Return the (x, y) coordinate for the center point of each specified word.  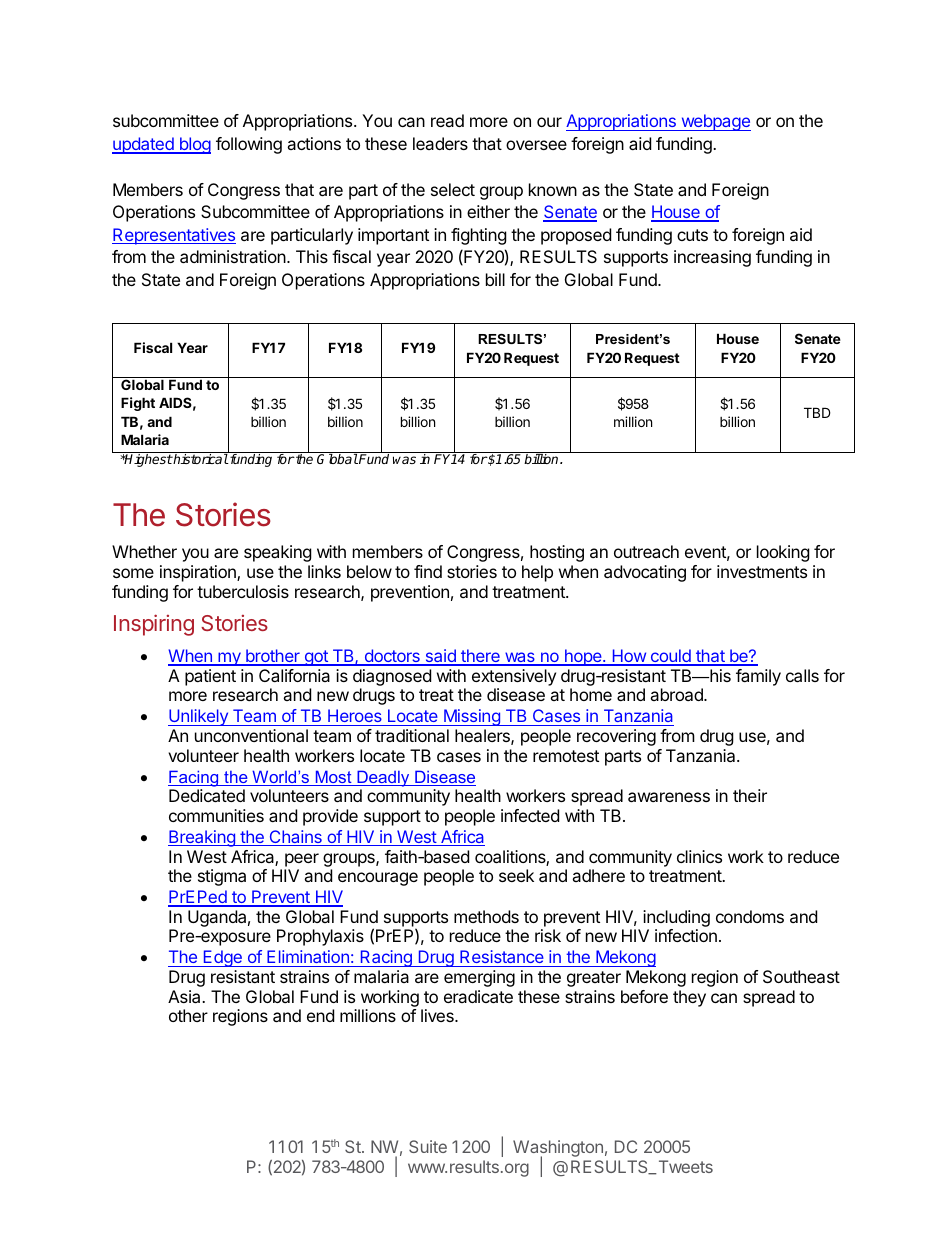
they (689, 998)
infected (530, 815)
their (750, 795)
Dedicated (207, 795)
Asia (185, 996)
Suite (428, 1146)
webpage (715, 122)
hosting (557, 553)
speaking (278, 553)
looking (783, 553)
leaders (440, 143)
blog (194, 145)
